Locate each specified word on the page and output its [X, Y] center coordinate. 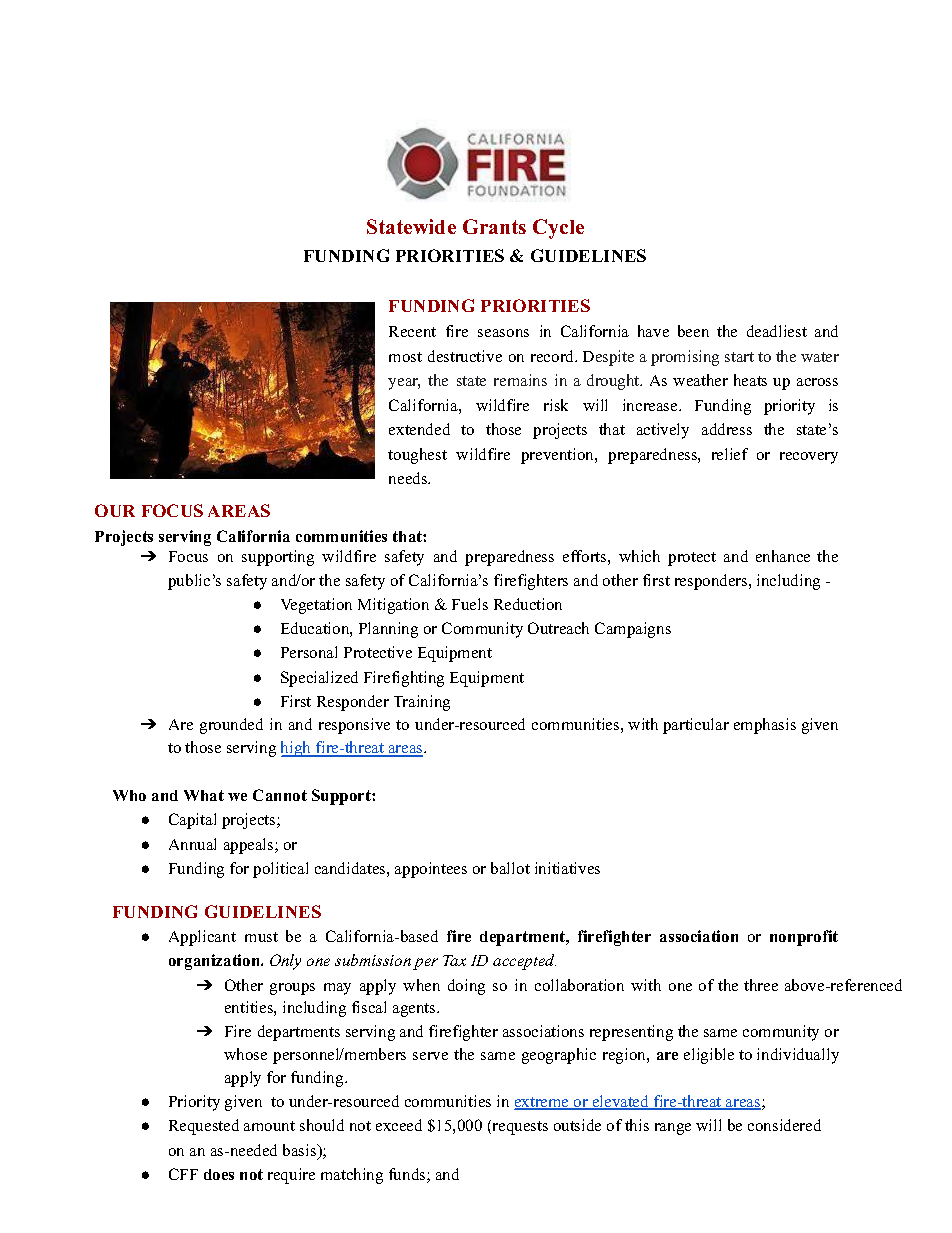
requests [519, 1127]
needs [409, 478]
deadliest [777, 331]
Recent [412, 331]
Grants [494, 226]
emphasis [765, 726]
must [261, 937]
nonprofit [804, 938]
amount [269, 1126]
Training [422, 703]
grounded [231, 726]
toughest [417, 456]
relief [730, 454]
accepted [524, 962]
